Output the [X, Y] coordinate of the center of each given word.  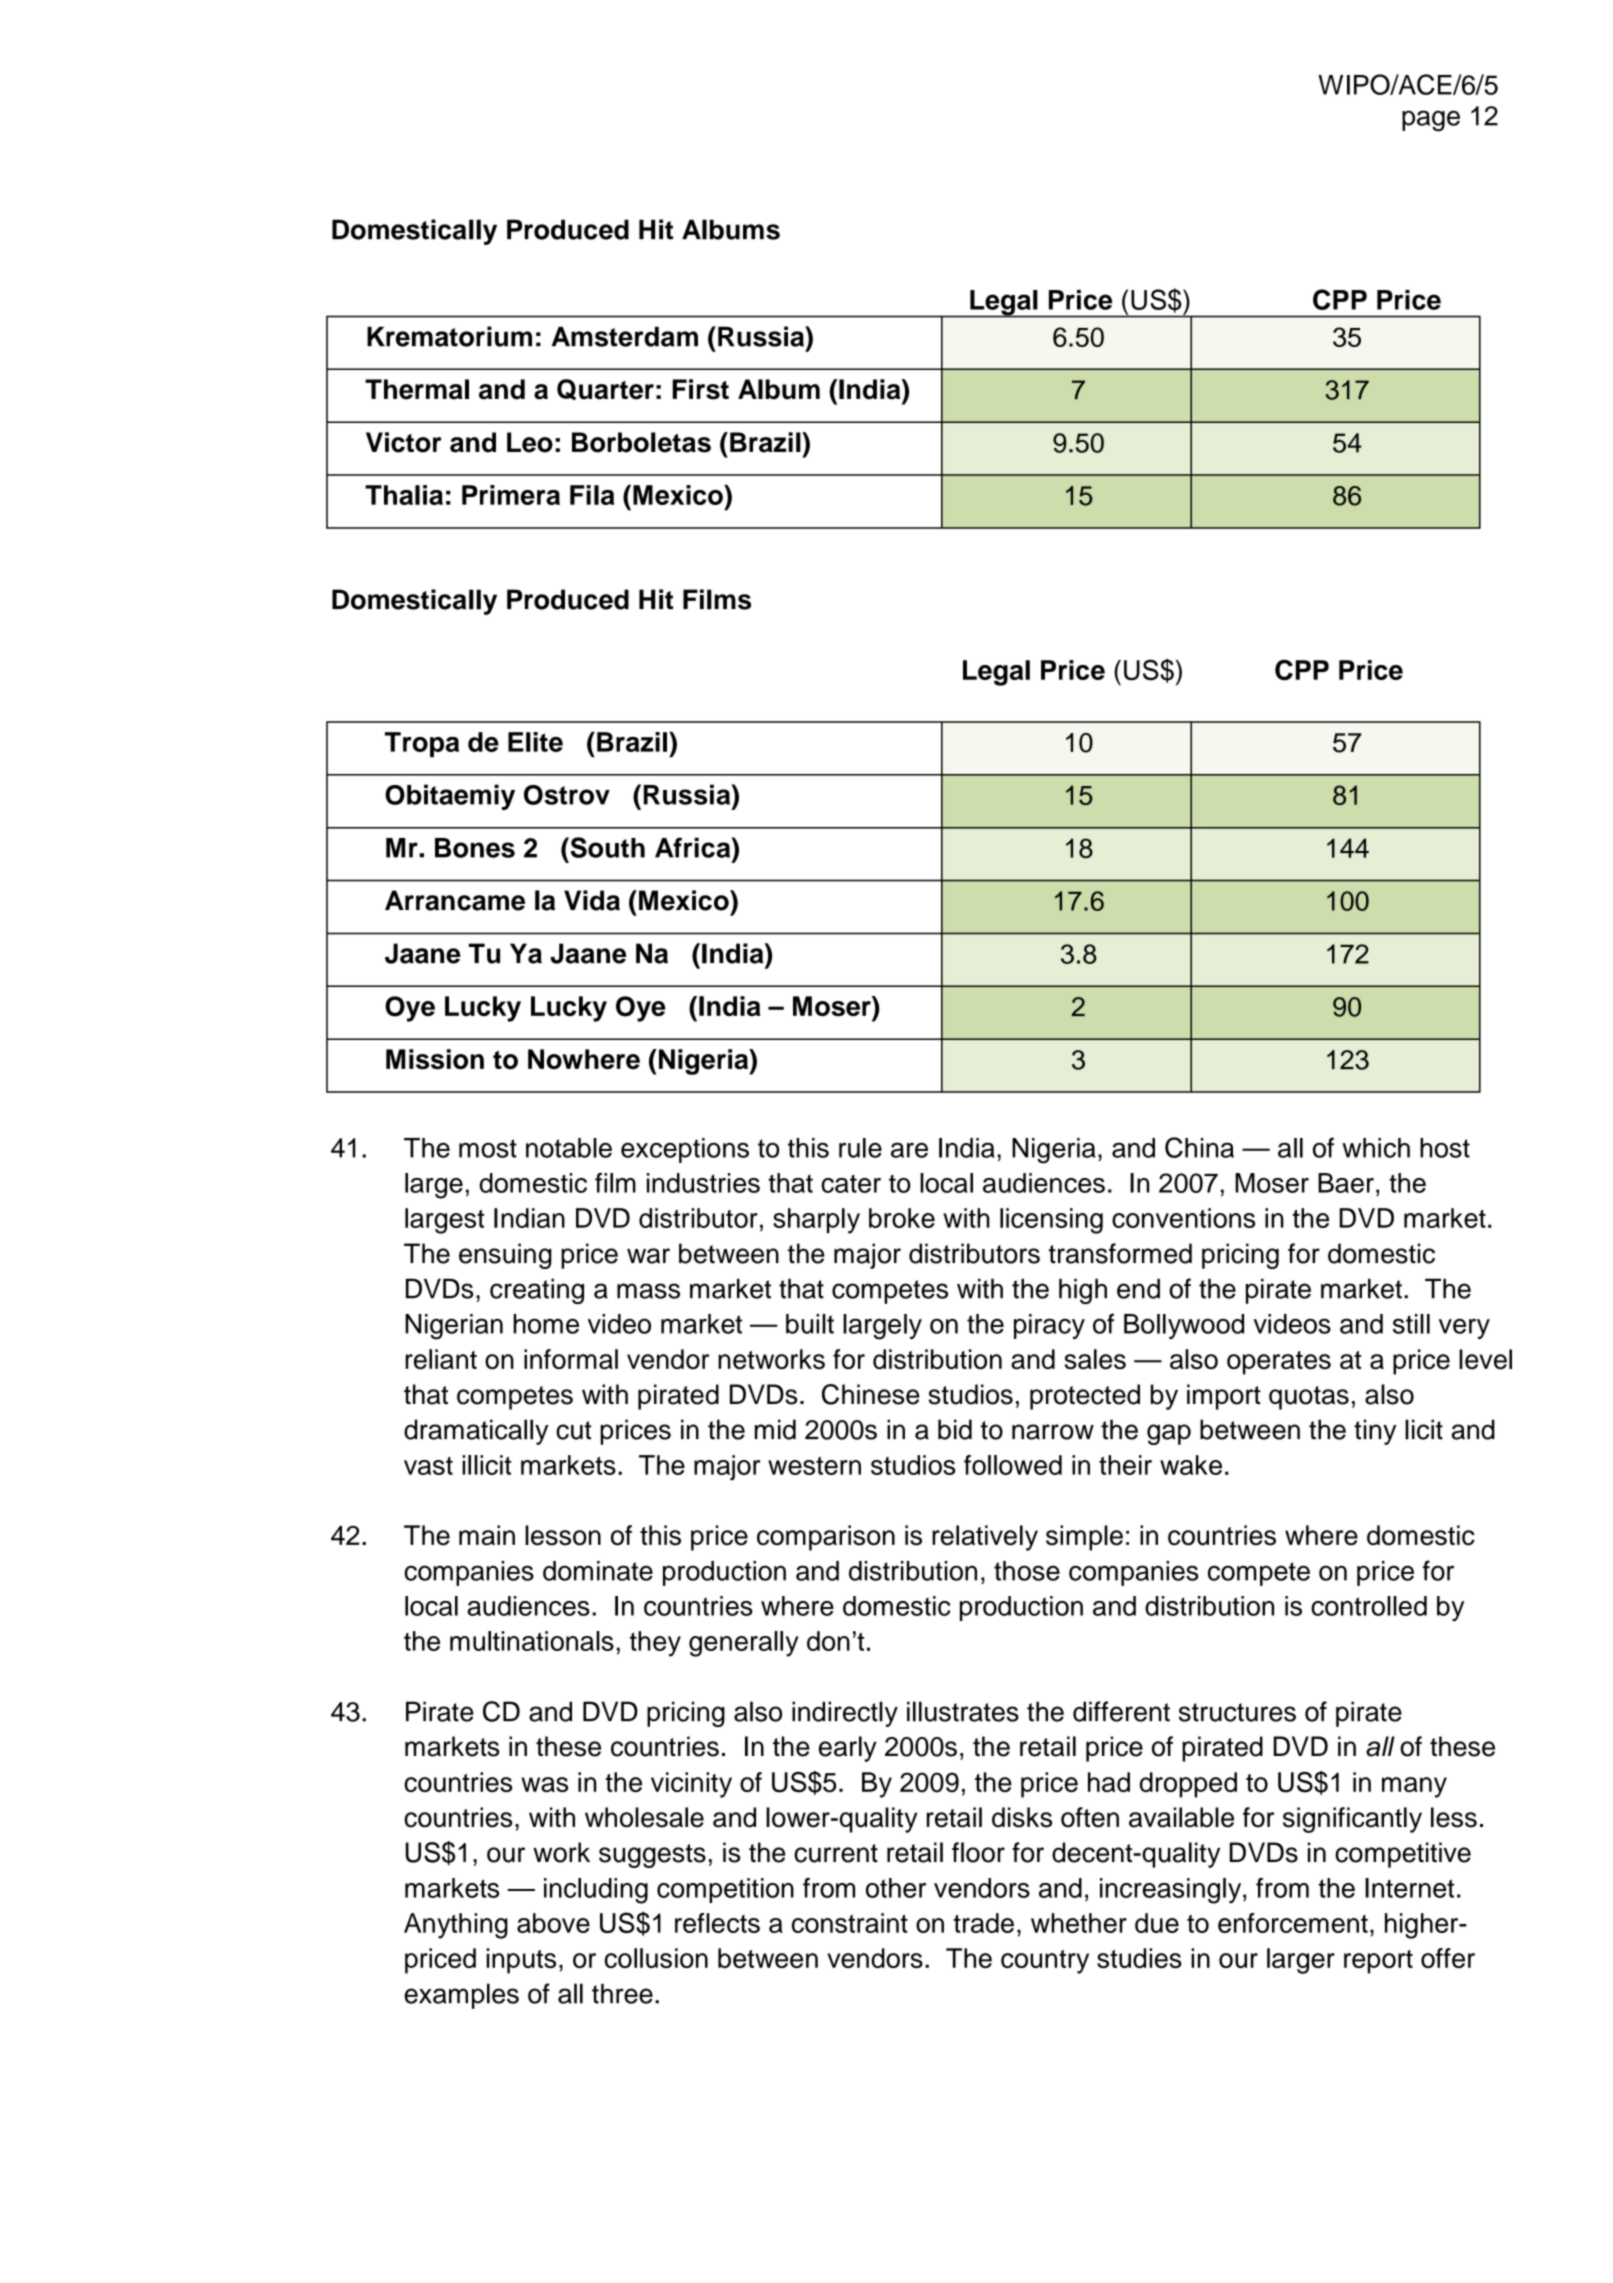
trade [984, 1923]
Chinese [871, 1394]
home [546, 1324]
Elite [535, 742]
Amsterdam [625, 336]
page [1431, 121]
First [700, 389]
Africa [694, 847]
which [1376, 1148]
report [1378, 1962]
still [1411, 1324]
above [553, 1923]
